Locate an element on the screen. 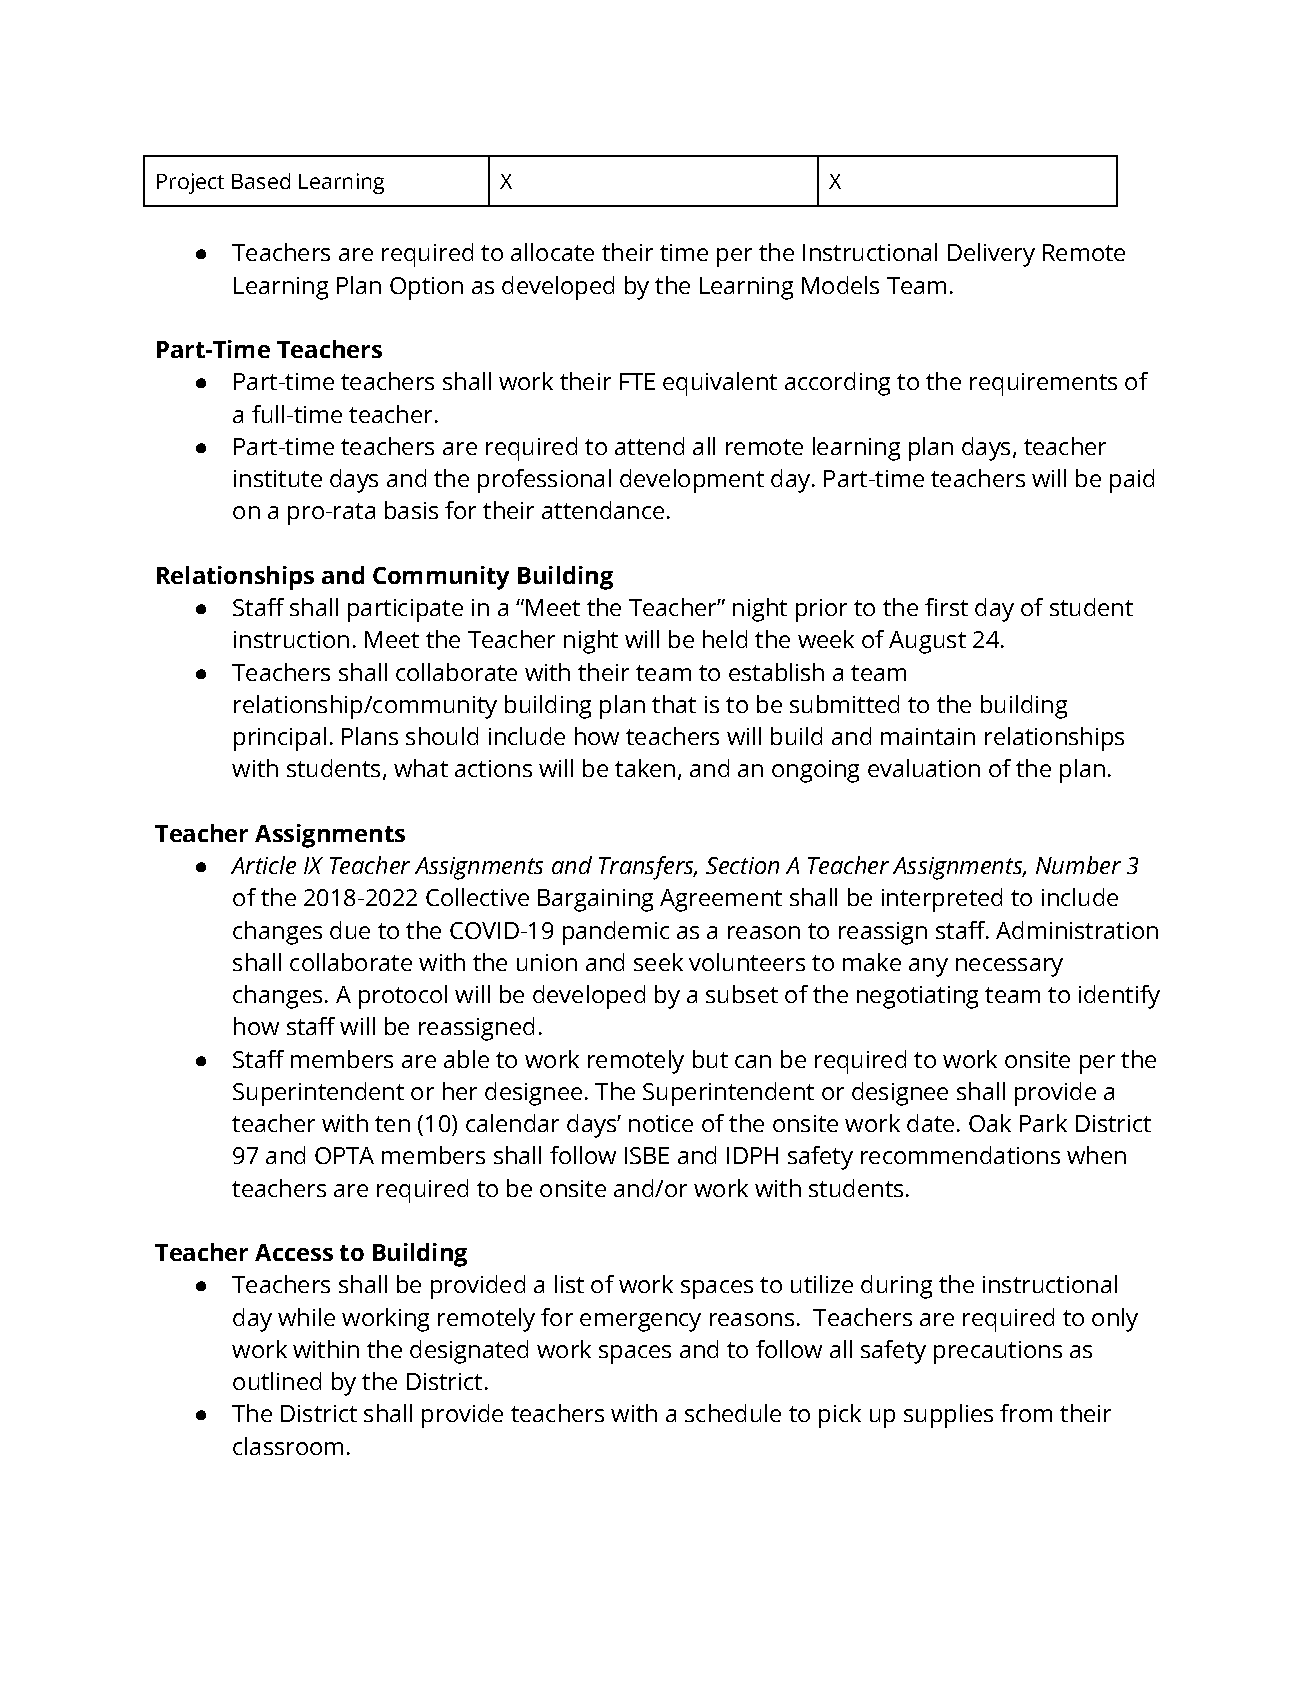  seek is located at coordinates (658, 962).
